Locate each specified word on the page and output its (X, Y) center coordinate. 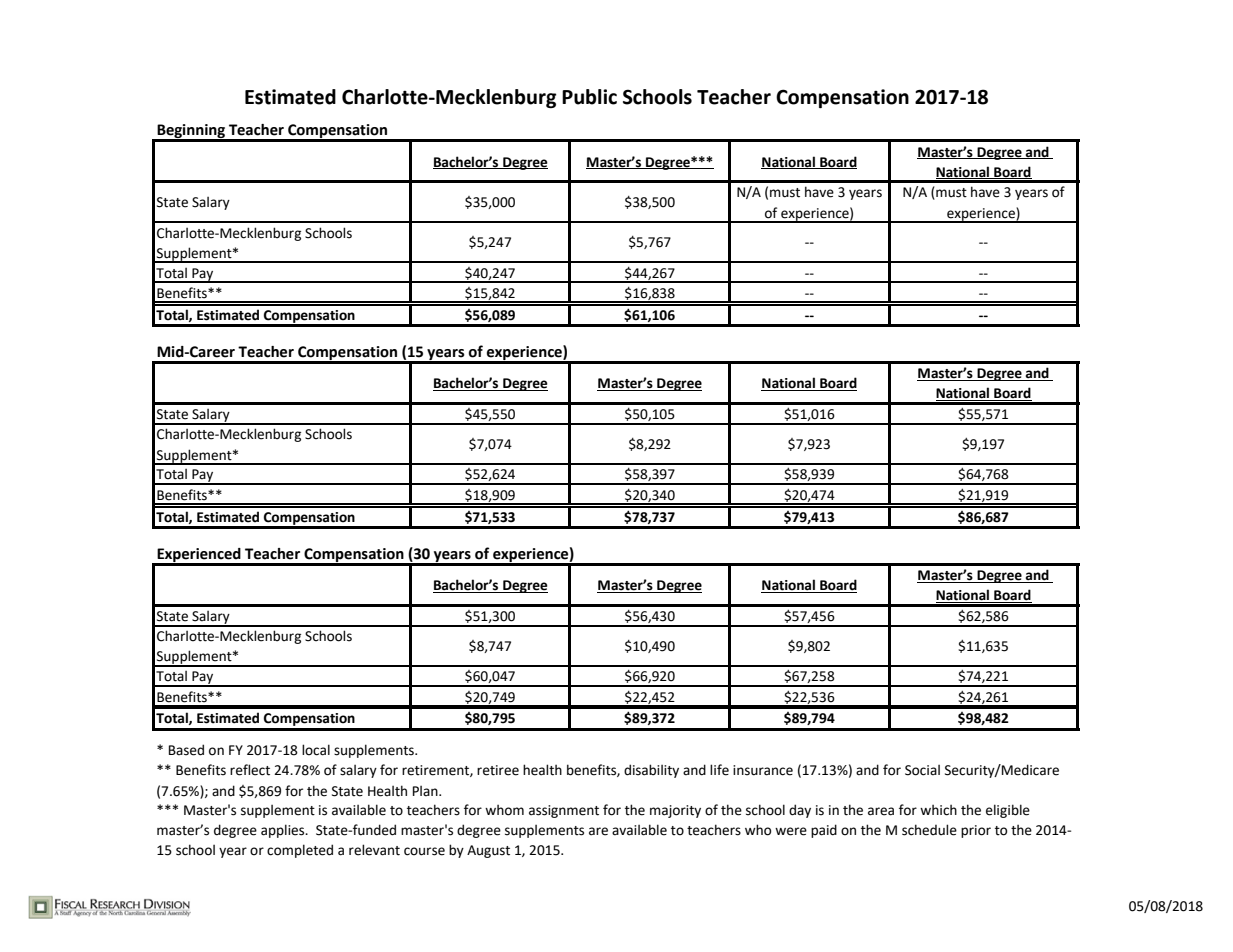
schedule (929, 830)
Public (589, 97)
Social (922, 770)
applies (284, 831)
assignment (564, 811)
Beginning (191, 132)
